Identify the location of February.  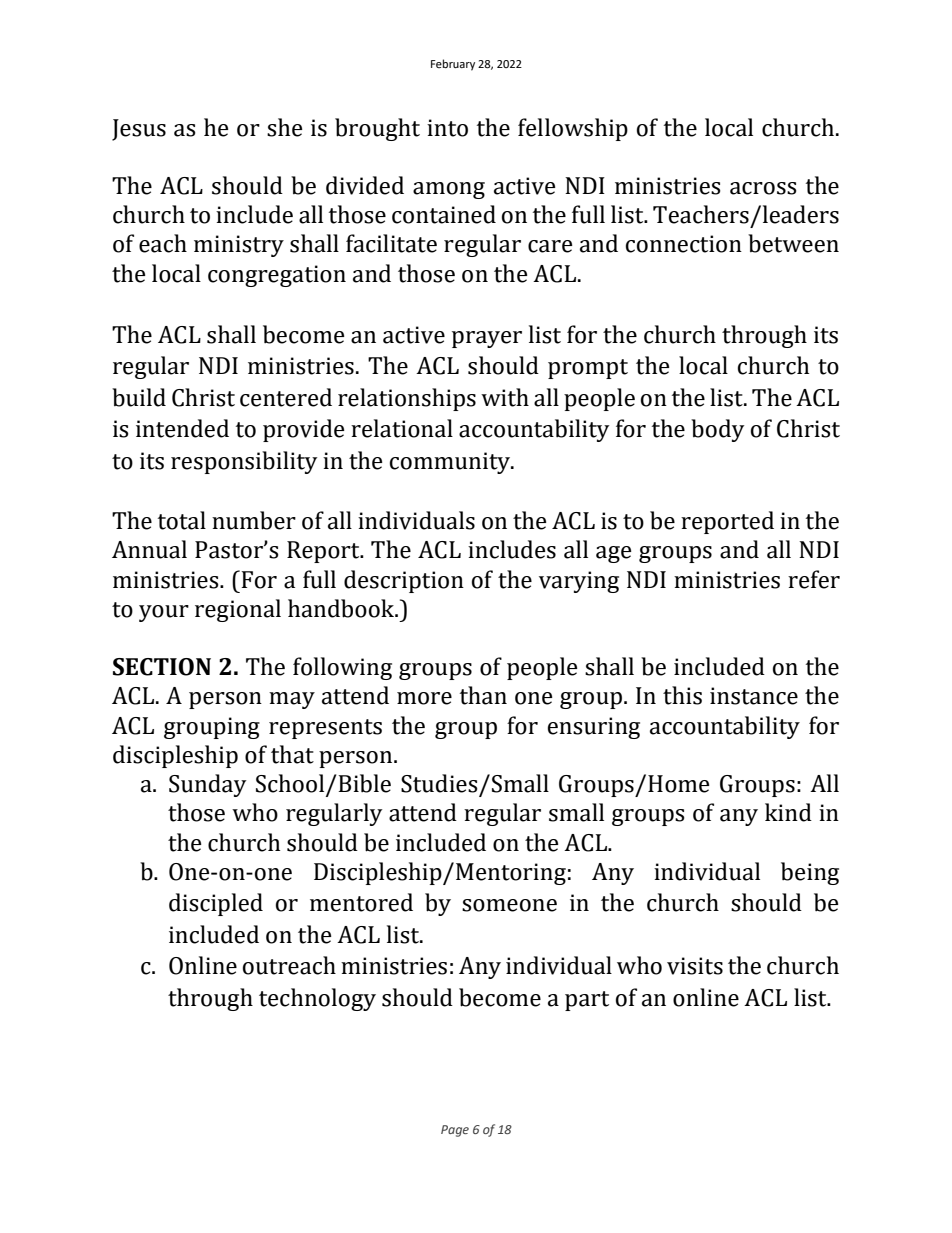
(453, 65).
